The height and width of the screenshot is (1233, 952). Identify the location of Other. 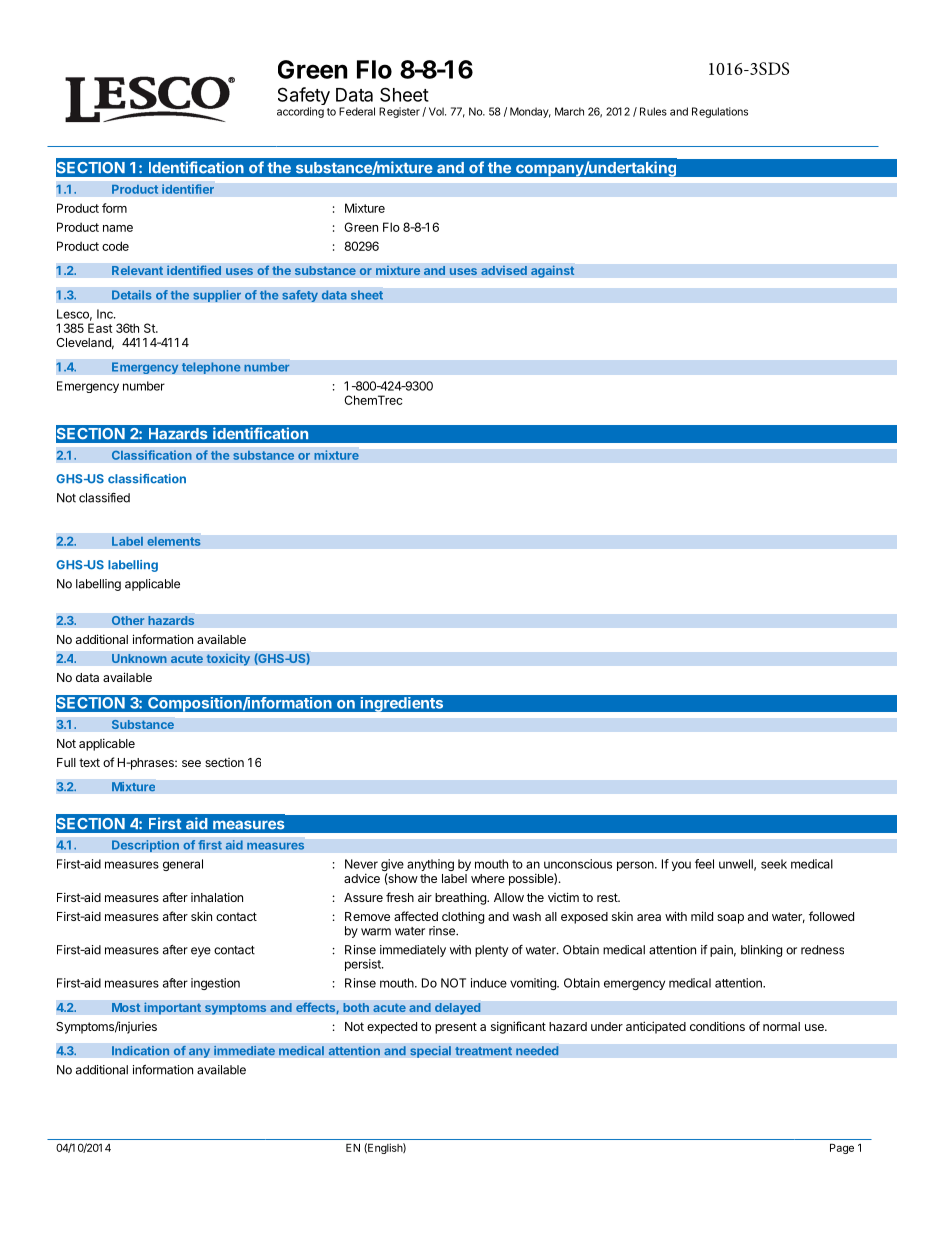
(128, 620).
